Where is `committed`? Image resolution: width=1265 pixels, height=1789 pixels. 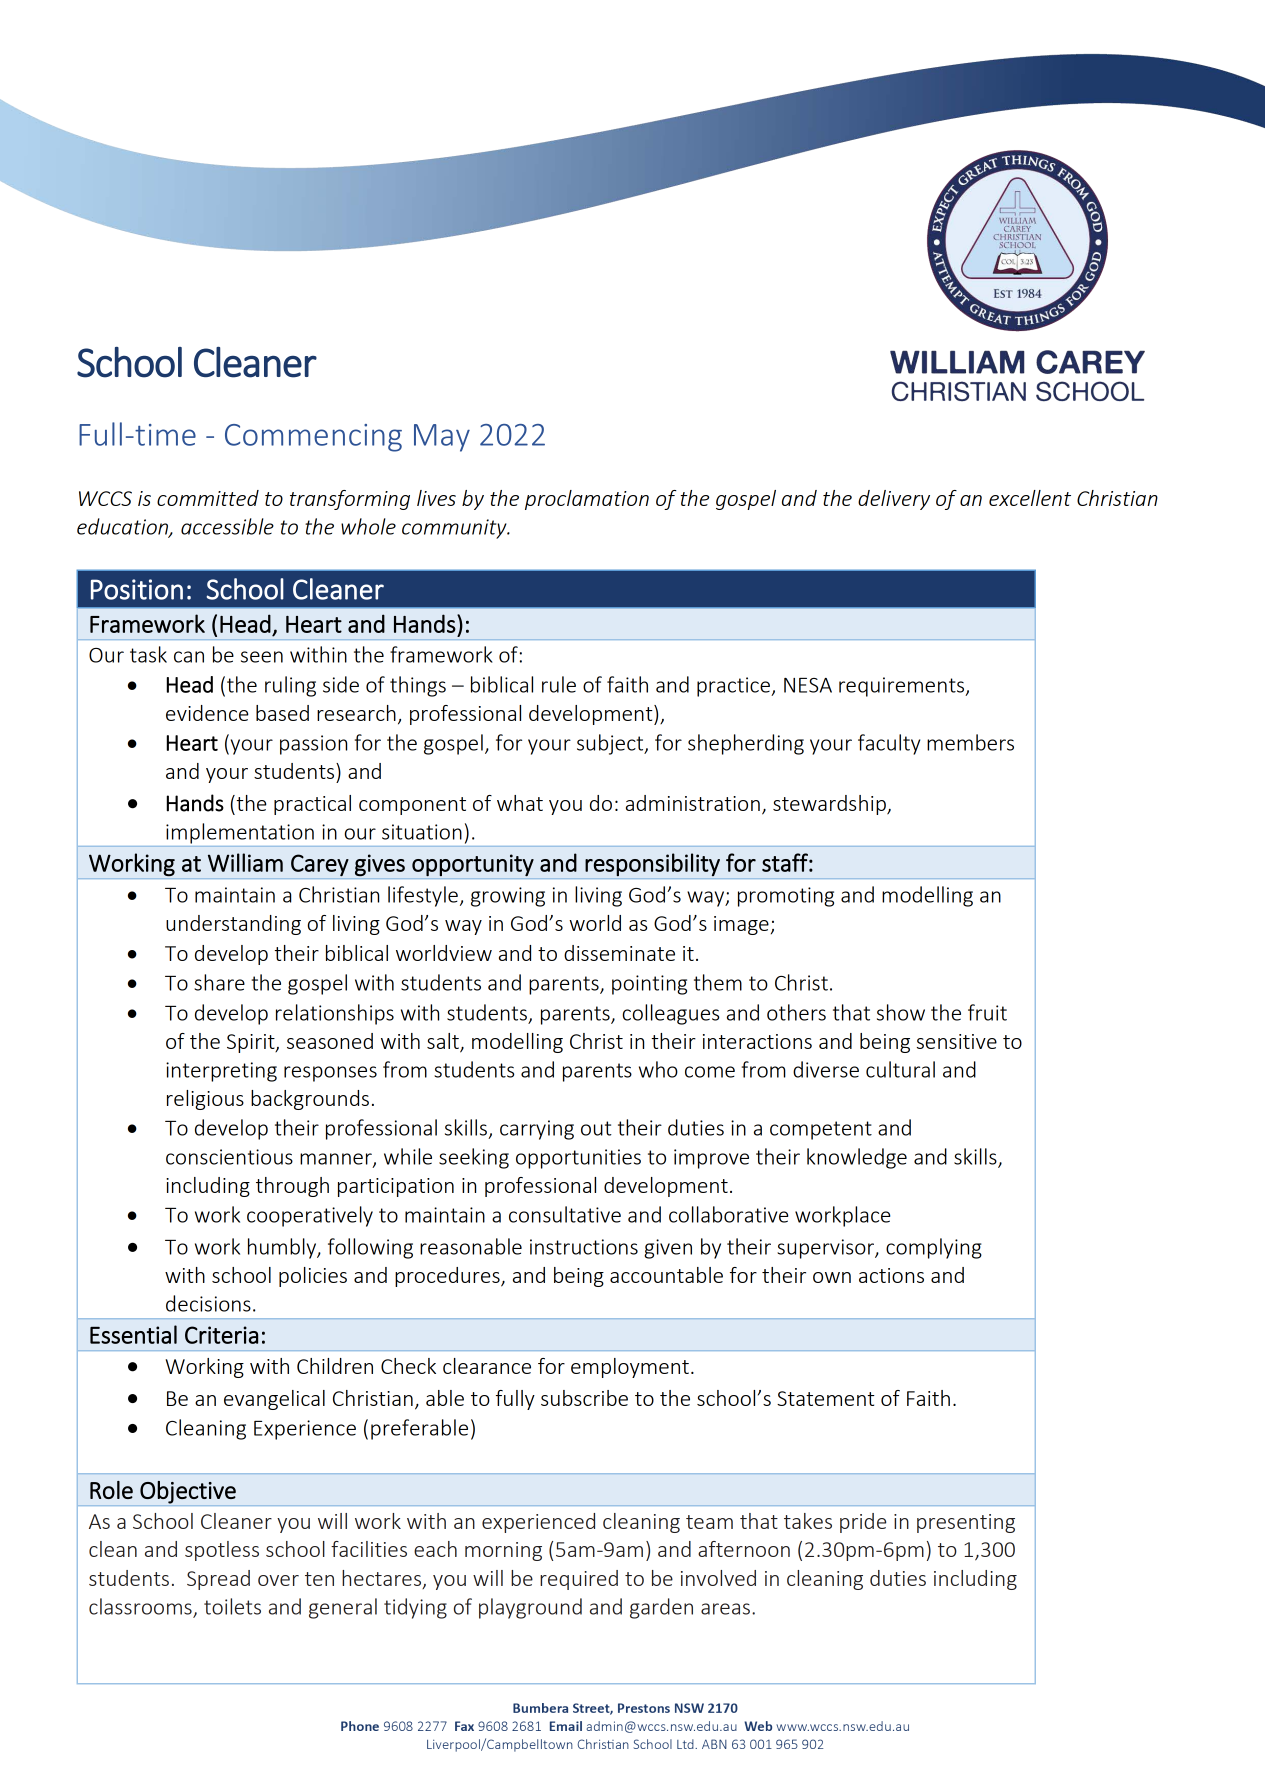 committed is located at coordinates (208, 498).
